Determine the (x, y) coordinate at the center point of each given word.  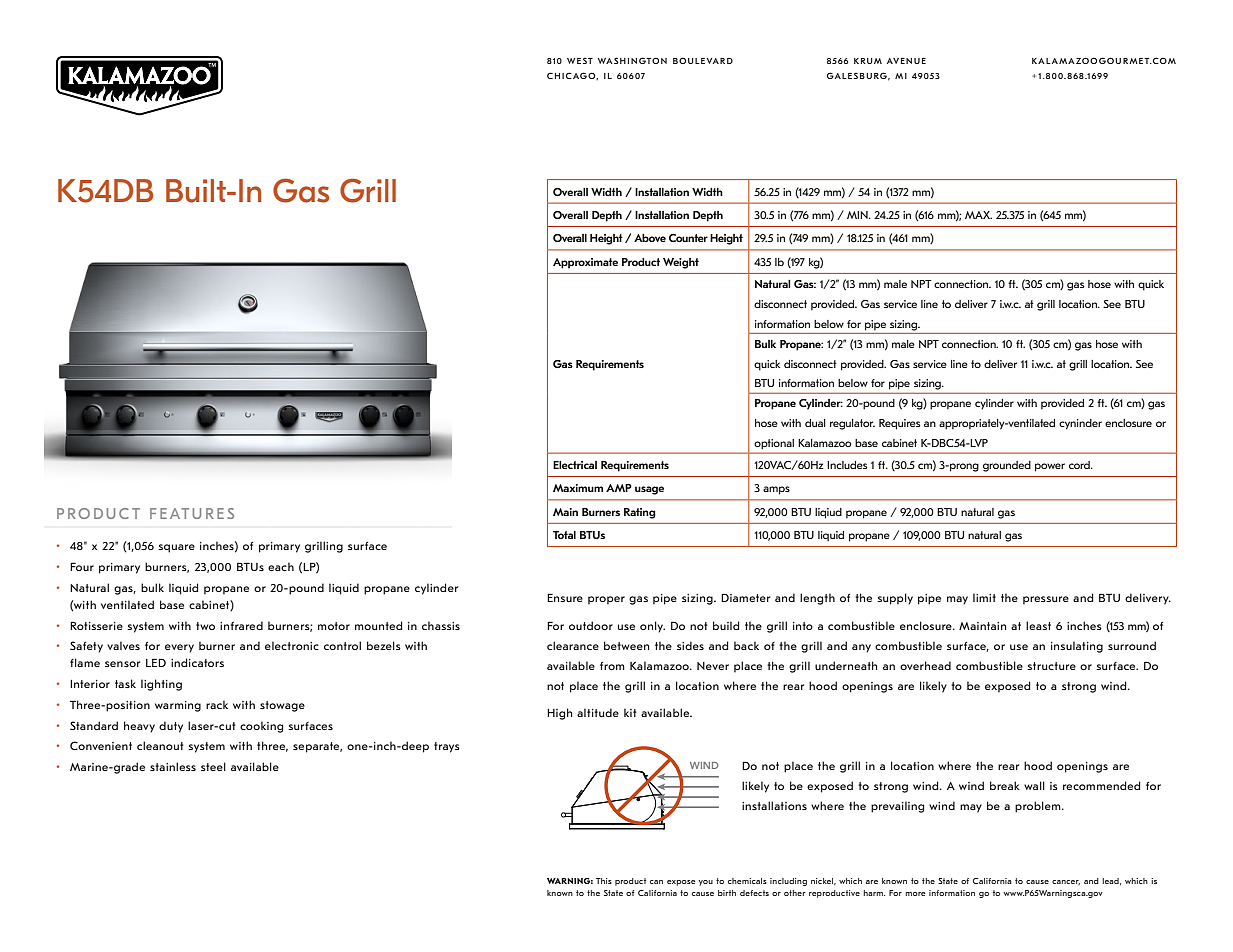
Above (650, 238)
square (176, 548)
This (604, 881)
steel (213, 766)
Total (564, 535)
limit (984, 597)
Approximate (585, 263)
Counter (688, 238)
